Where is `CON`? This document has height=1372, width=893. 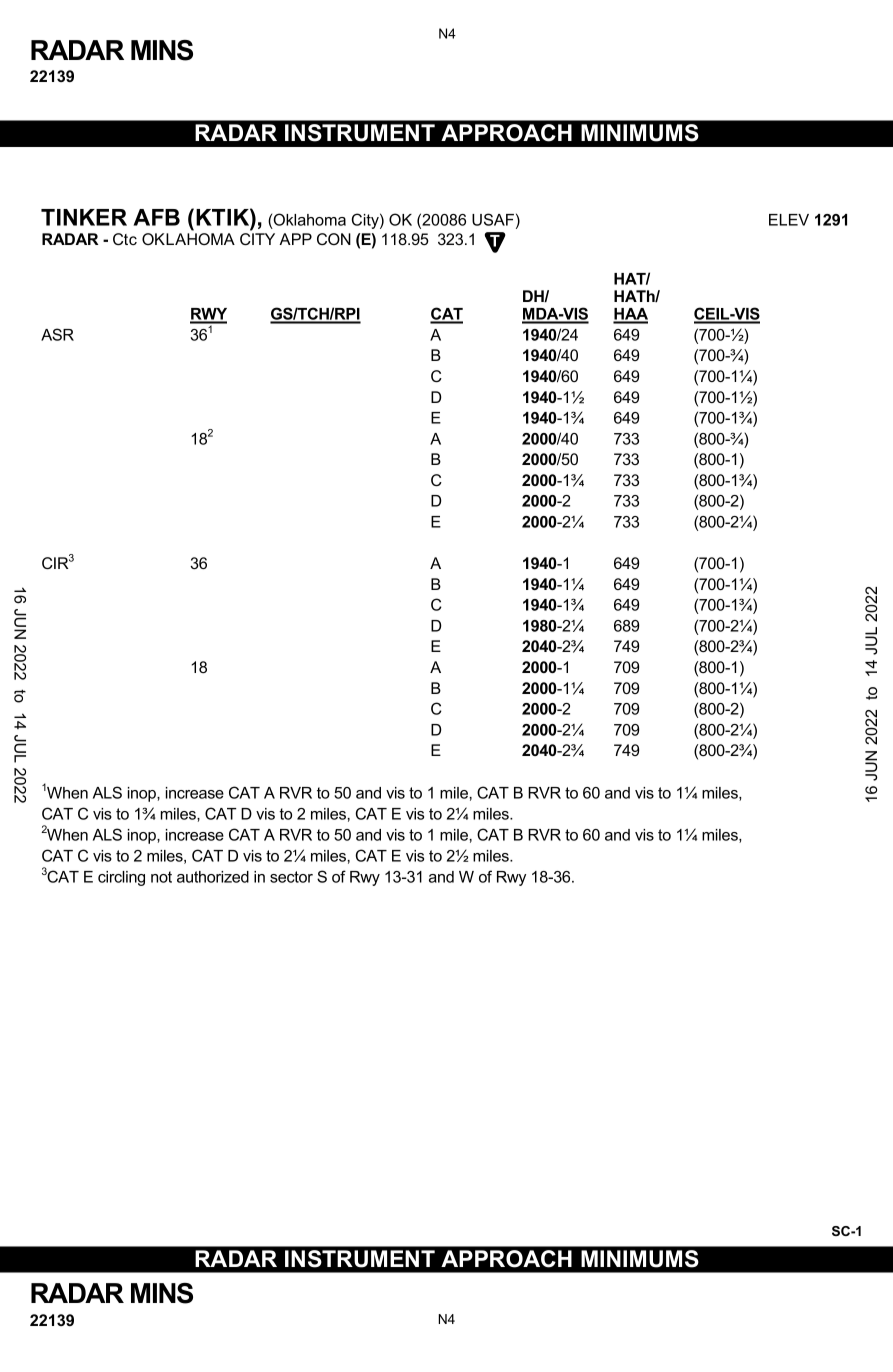
CON is located at coordinates (334, 239).
